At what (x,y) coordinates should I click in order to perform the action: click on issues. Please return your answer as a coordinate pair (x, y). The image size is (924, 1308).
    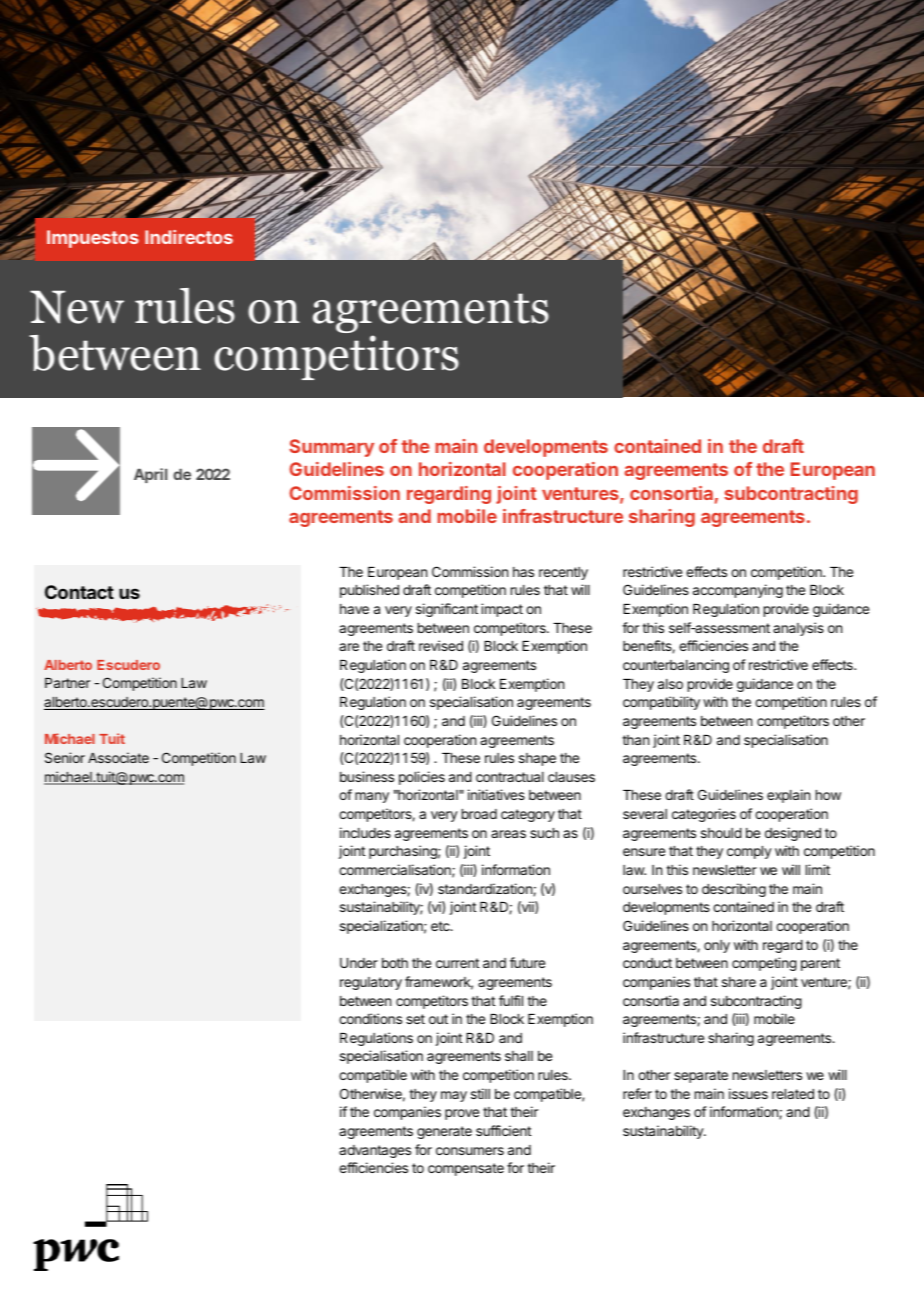
    Looking at the image, I should click on (748, 1093).
